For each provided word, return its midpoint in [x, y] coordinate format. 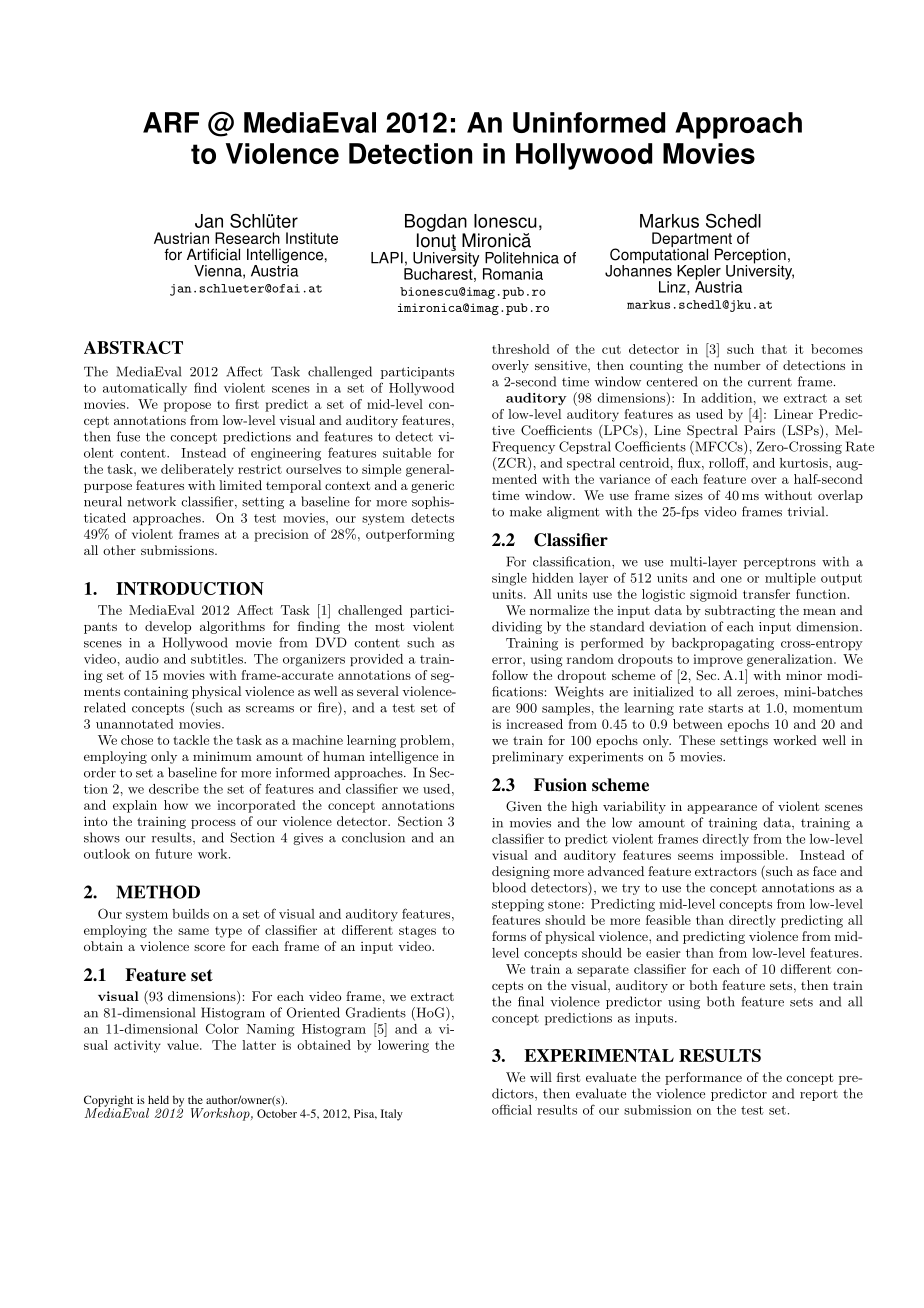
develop [168, 627]
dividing [517, 627]
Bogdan [436, 224]
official [512, 1109]
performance [703, 1078]
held [158, 1099]
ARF [171, 122]
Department [692, 241]
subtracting [740, 611]
